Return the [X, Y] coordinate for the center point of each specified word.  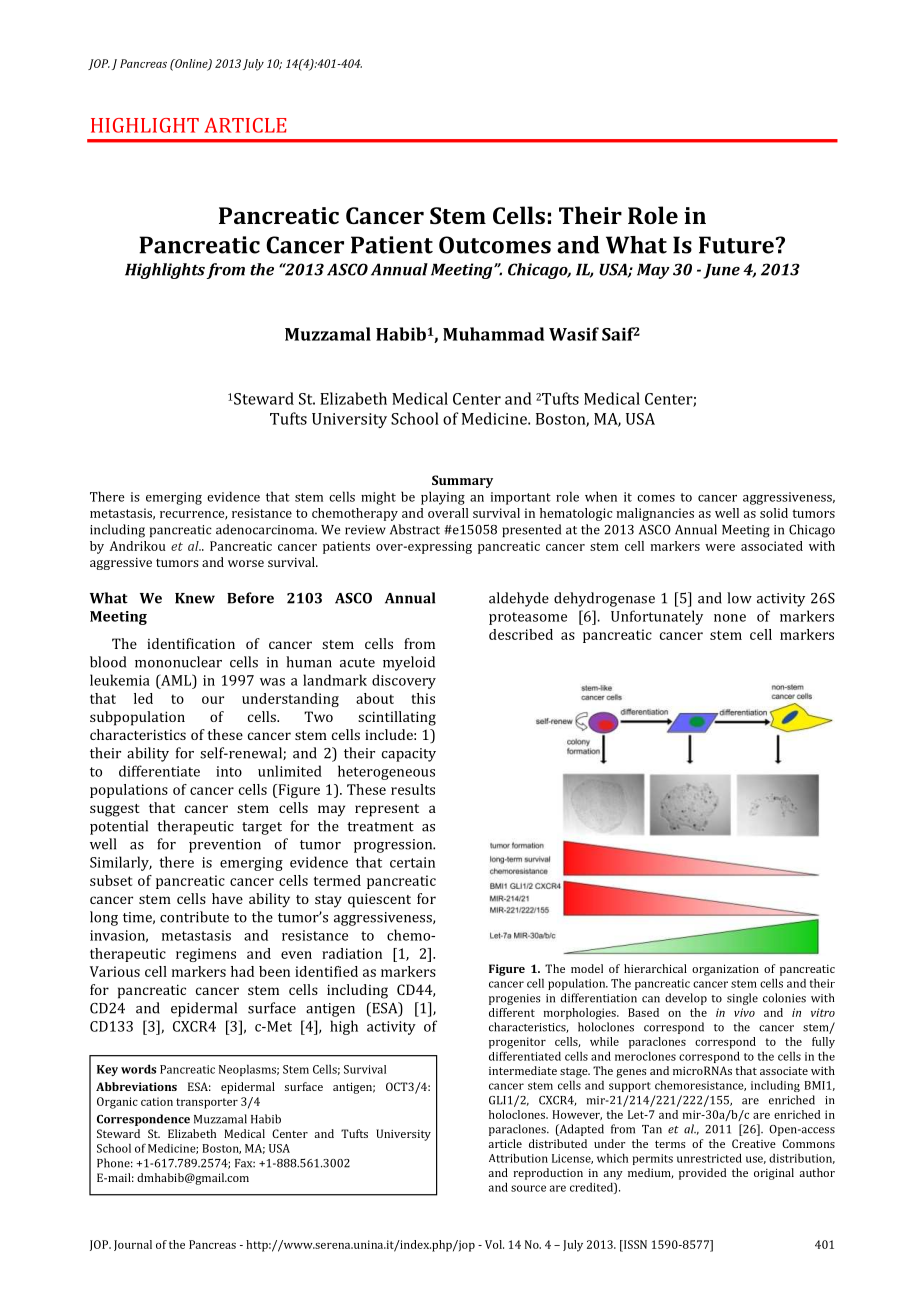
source [528, 1188]
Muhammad [493, 334]
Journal [133, 1245]
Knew [195, 598]
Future [736, 245]
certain [412, 862]
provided [703, 1174]
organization [725, 970]
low [739, 598]
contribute [194, 917]
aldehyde [519, 599]
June [721, 271]
